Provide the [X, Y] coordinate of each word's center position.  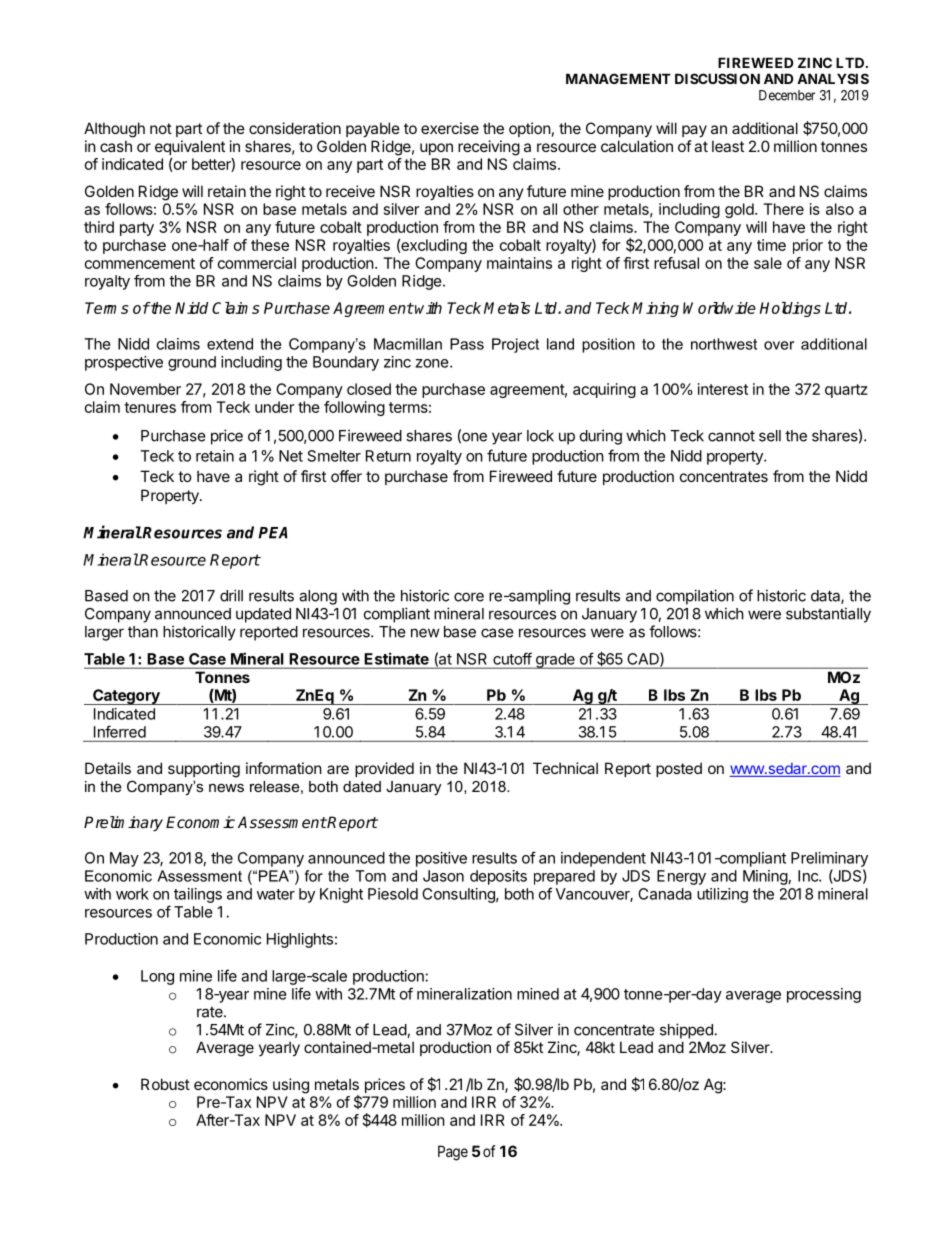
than [143, 632]
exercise [450, 128]
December [787, 95]
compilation [695, 597]
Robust [165, 1084]
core [469, 597]
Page [453, 1153]
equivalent [190, 149]
